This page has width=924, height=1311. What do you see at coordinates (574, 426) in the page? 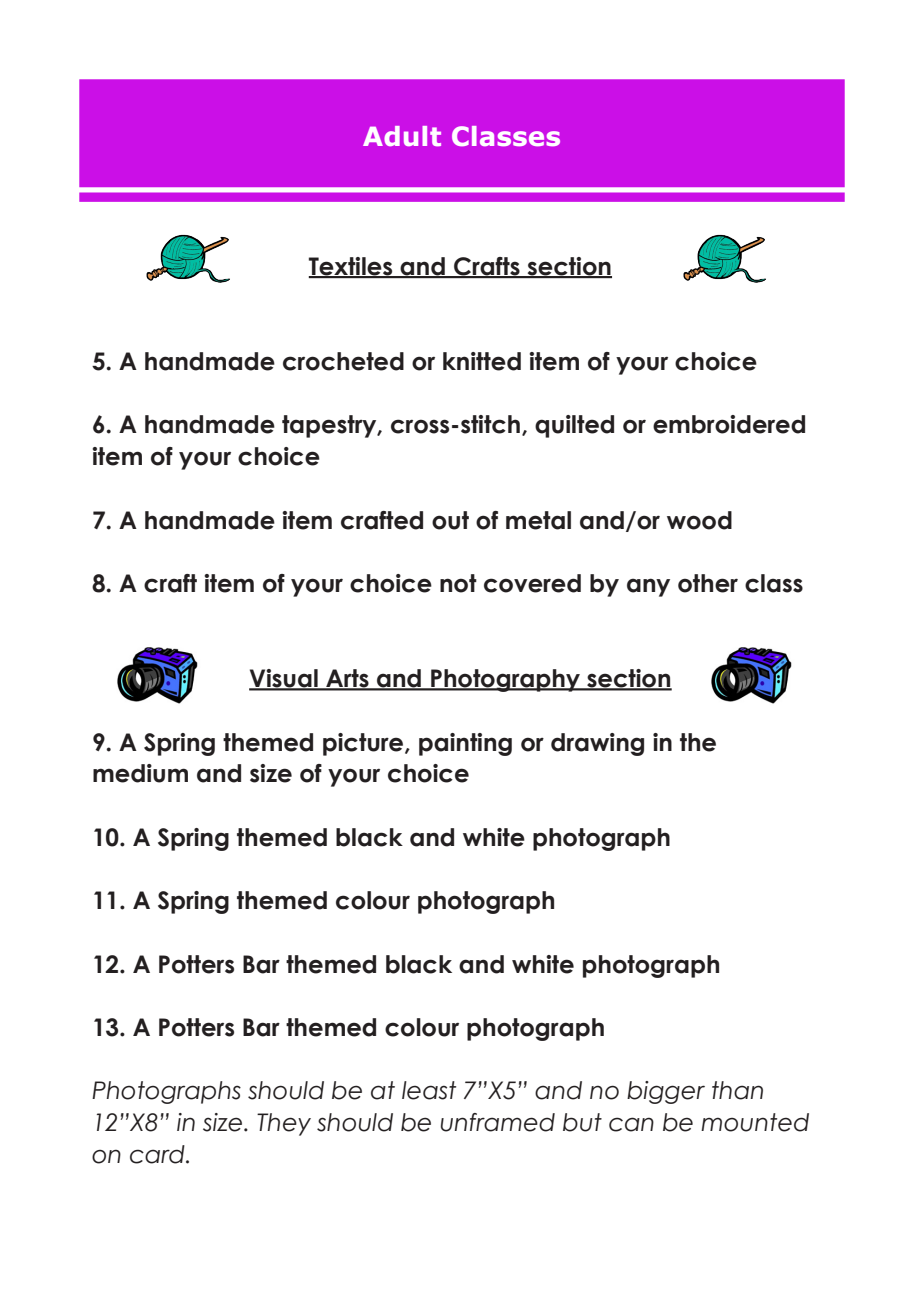
I see `quilted` at bounding box center [574, 426].
